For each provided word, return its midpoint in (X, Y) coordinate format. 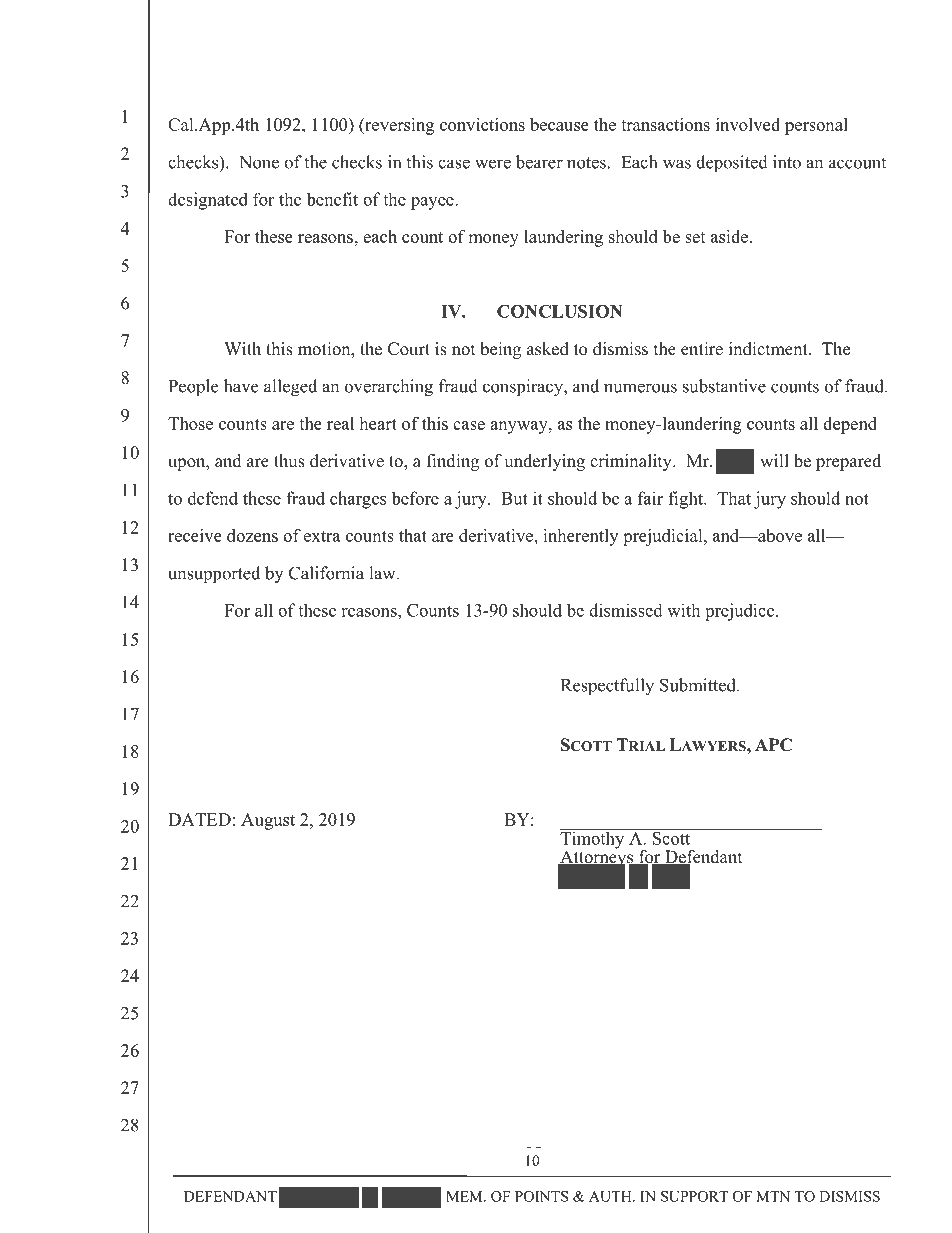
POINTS (541, 1196)
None (259, 162)
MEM (465, 1196)
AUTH (611, 1196)
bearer (539, 162)
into (787, 162)
